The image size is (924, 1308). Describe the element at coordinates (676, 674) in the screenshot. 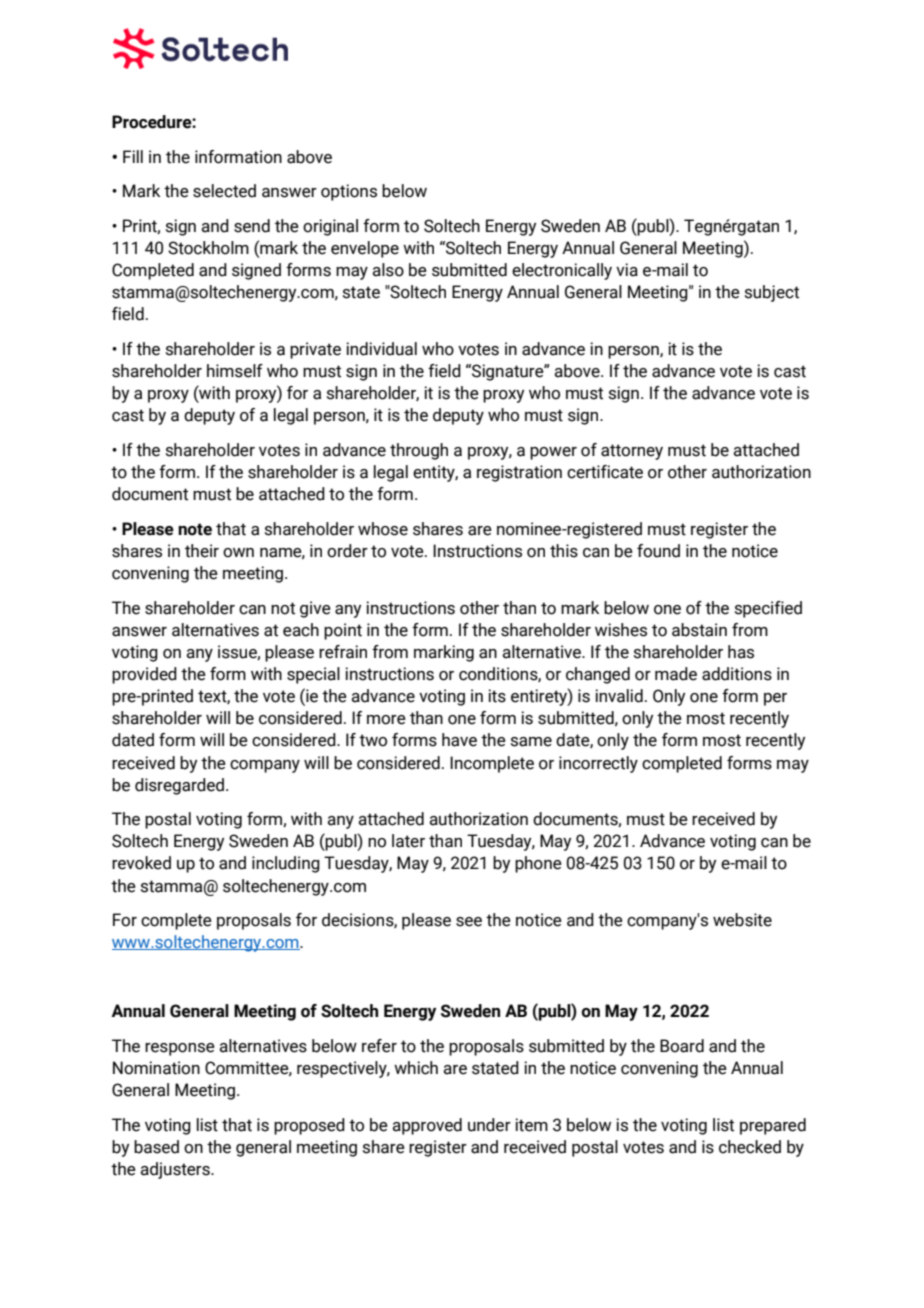

I see `made` at that location.
